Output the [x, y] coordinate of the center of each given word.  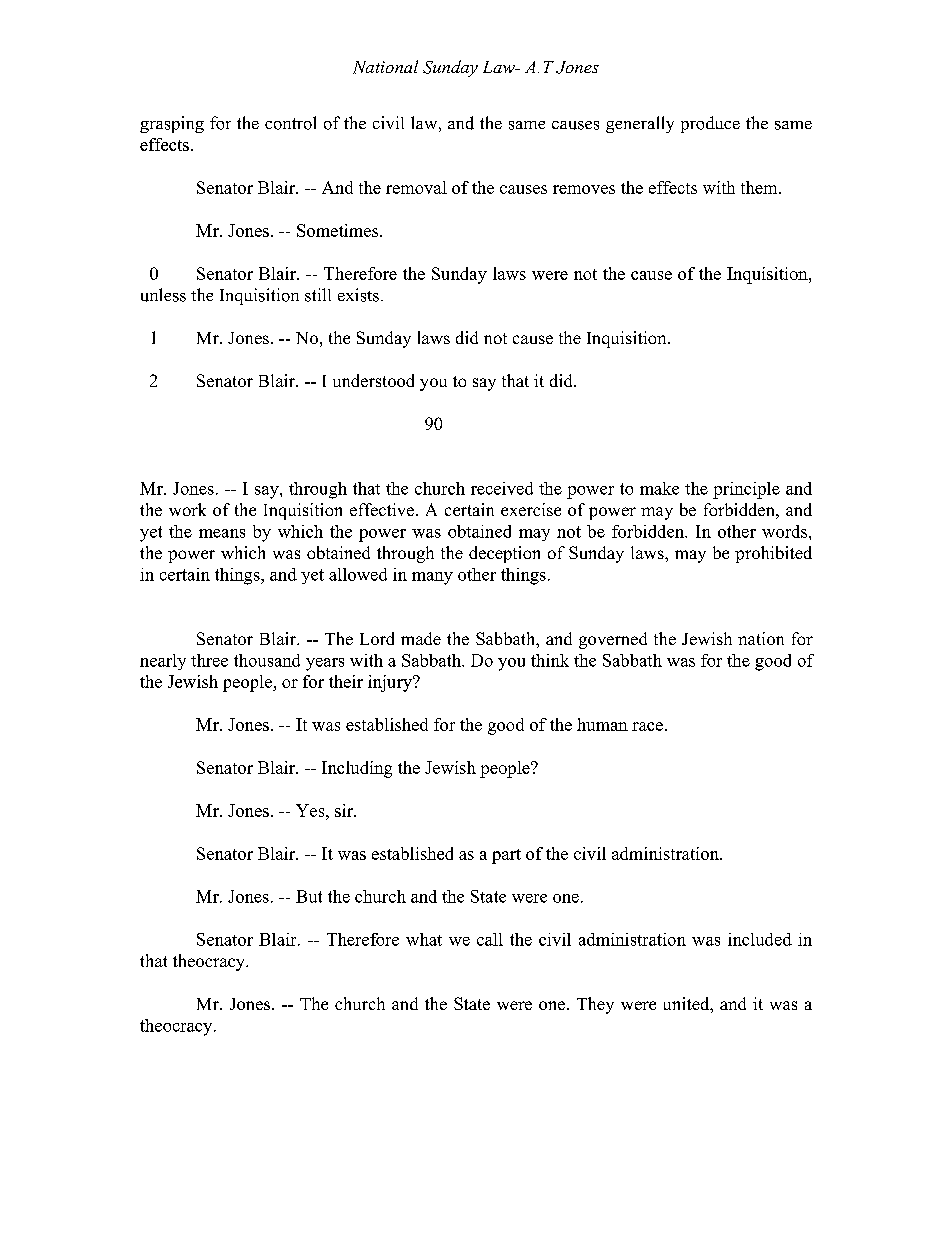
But [309, 896]
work [187, 509]
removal [416, 187]
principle [746, 490]
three [209, 660]
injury [391, 683]
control [290, 123]
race [647, 726]
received [502, 488]
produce [710, 124]
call [490, 939]
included [760, 939]
